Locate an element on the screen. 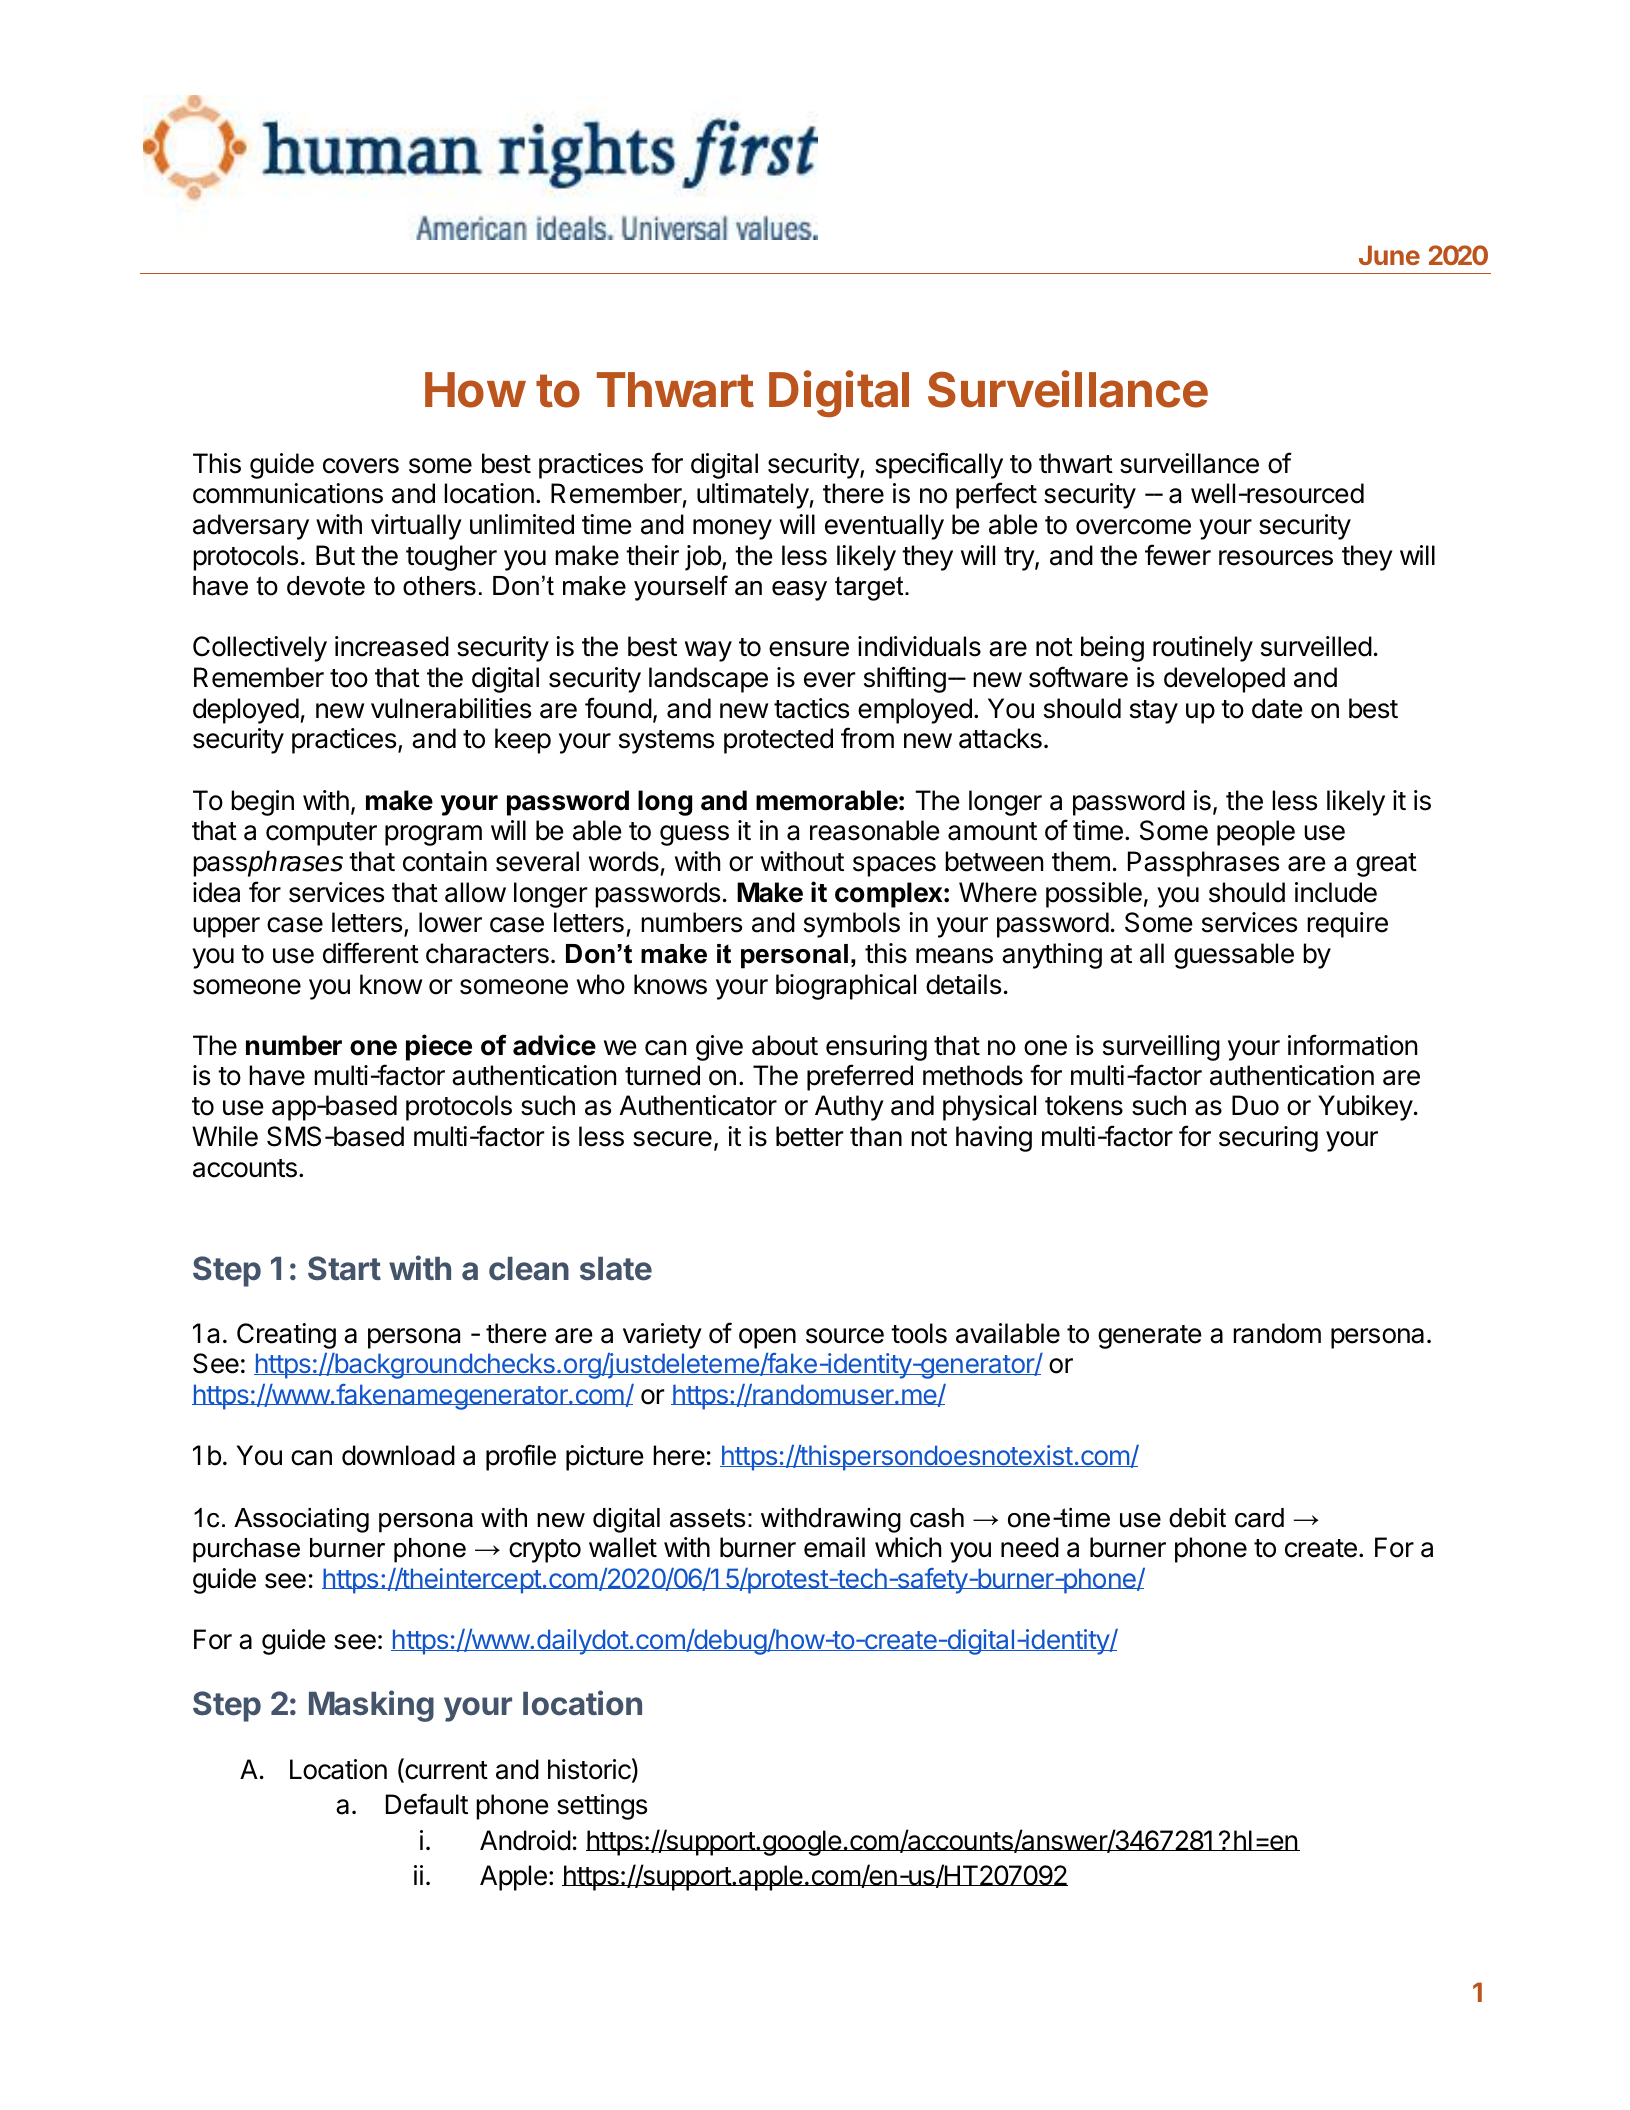 This screenshot has height=2110, width=1630. Default is located at coordinates (427, 1804).
